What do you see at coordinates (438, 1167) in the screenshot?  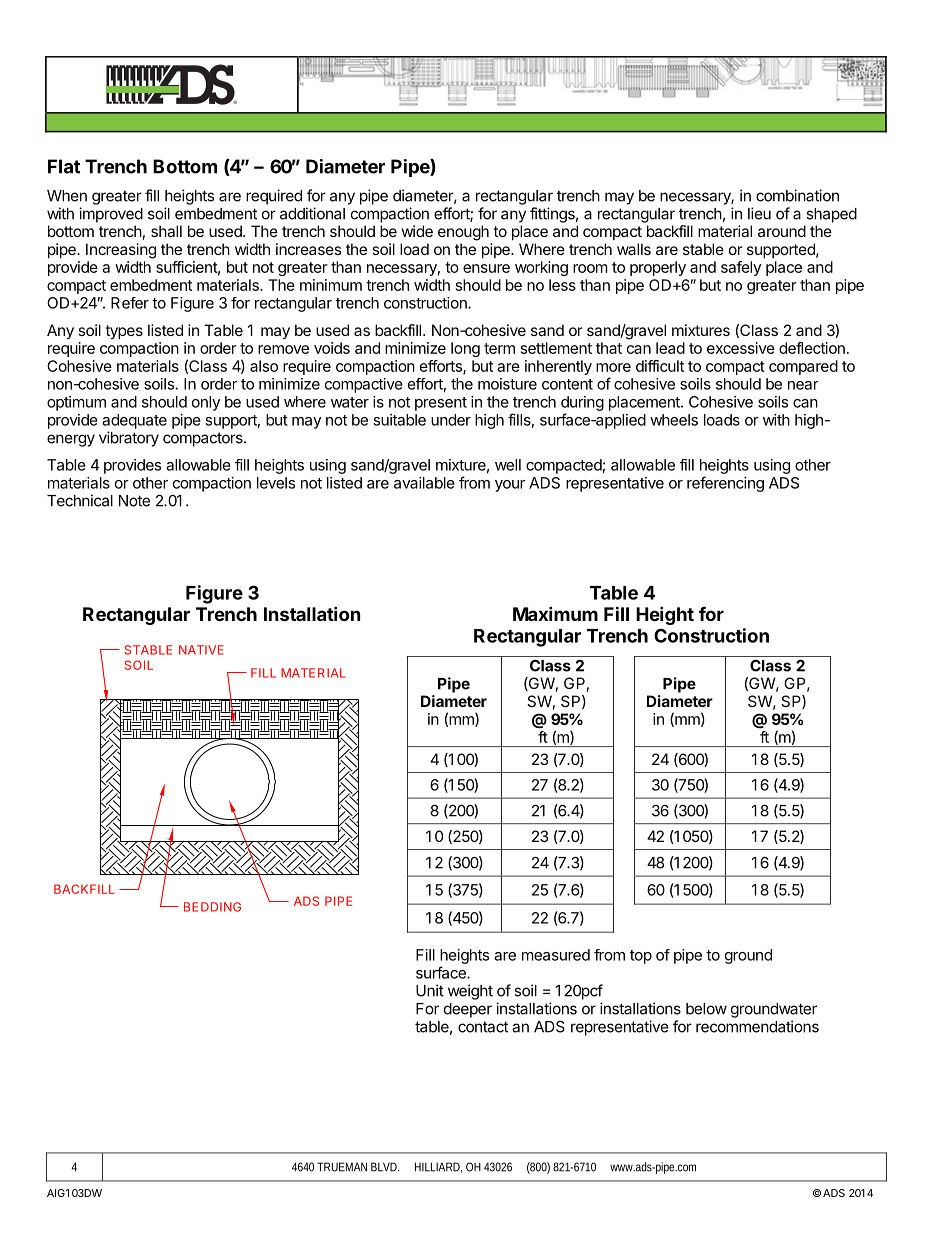 I see `HILLIARD` at bounding box center [438, 1167].
